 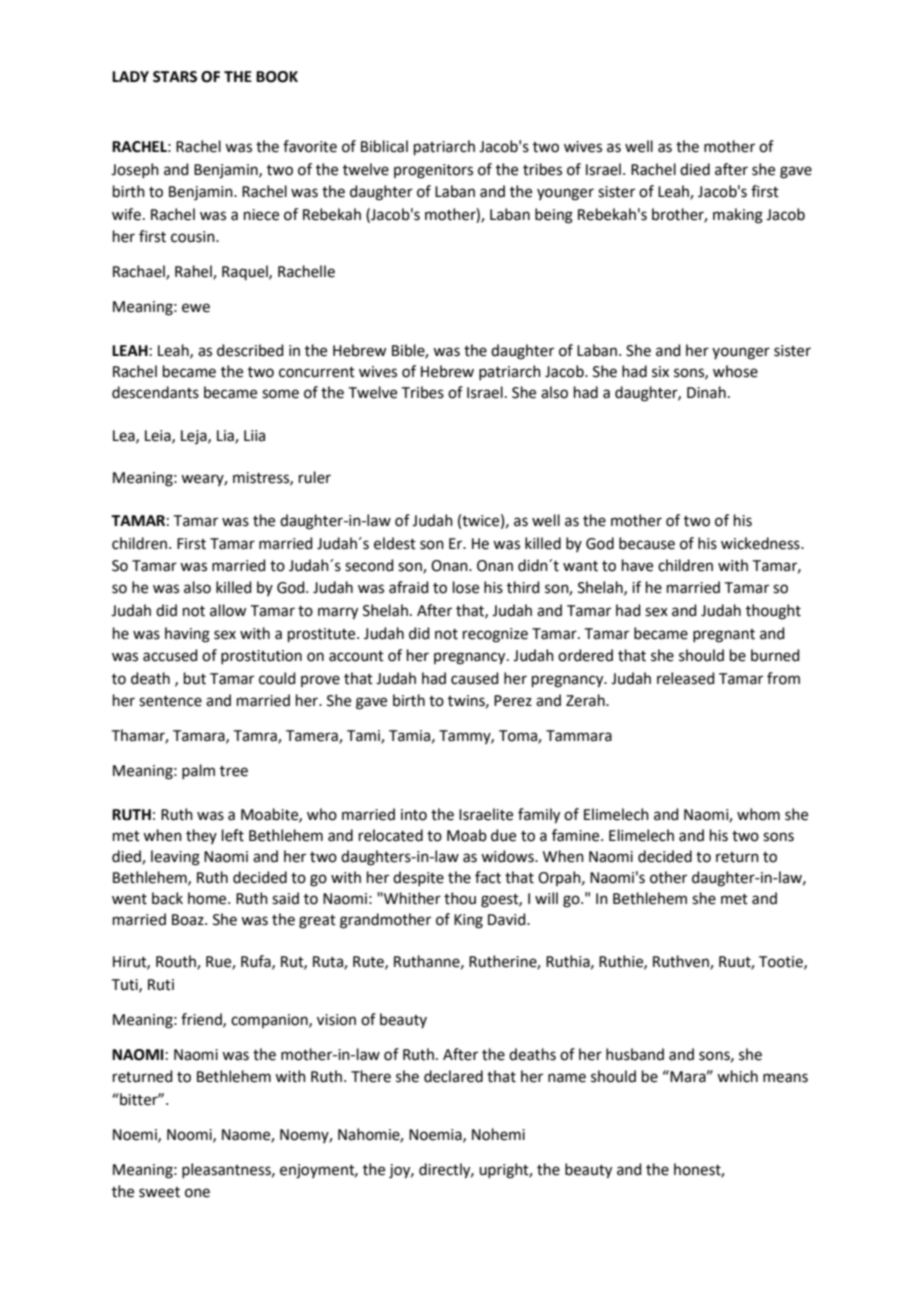 I want to click on progenitors, so click(x=433, y=171).
